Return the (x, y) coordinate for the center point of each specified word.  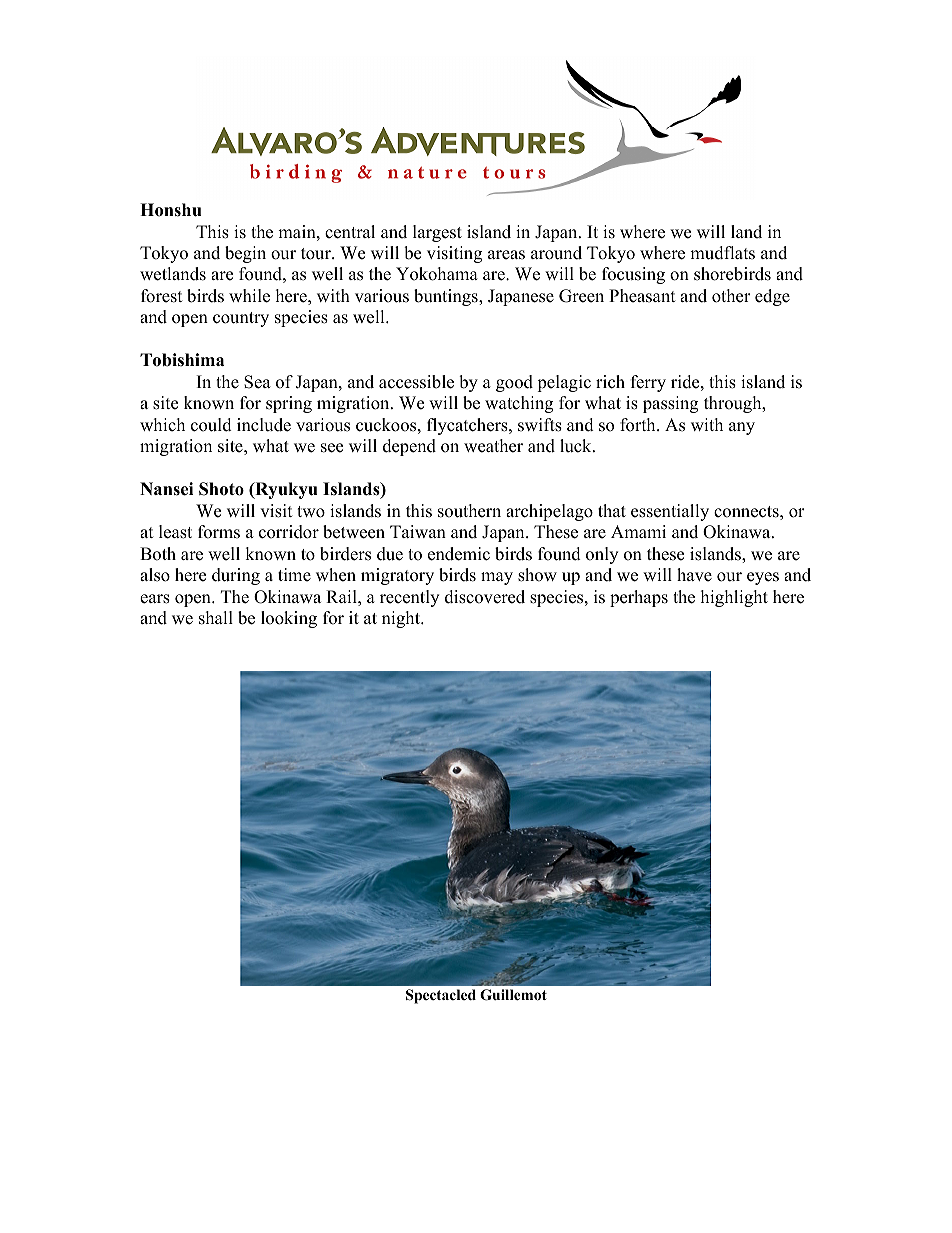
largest (437, 233)
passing (670, 404)
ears (155, 599)
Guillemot (513, 995)
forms (219, 532)
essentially (670, 512)
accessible (416, 382)
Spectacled (441, 996)
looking (289, 619)
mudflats (722, 253)
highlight (734, 598)
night (402, 619)
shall (216, 618)
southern (469, 511)
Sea (257, 382)
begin (245, 254)
